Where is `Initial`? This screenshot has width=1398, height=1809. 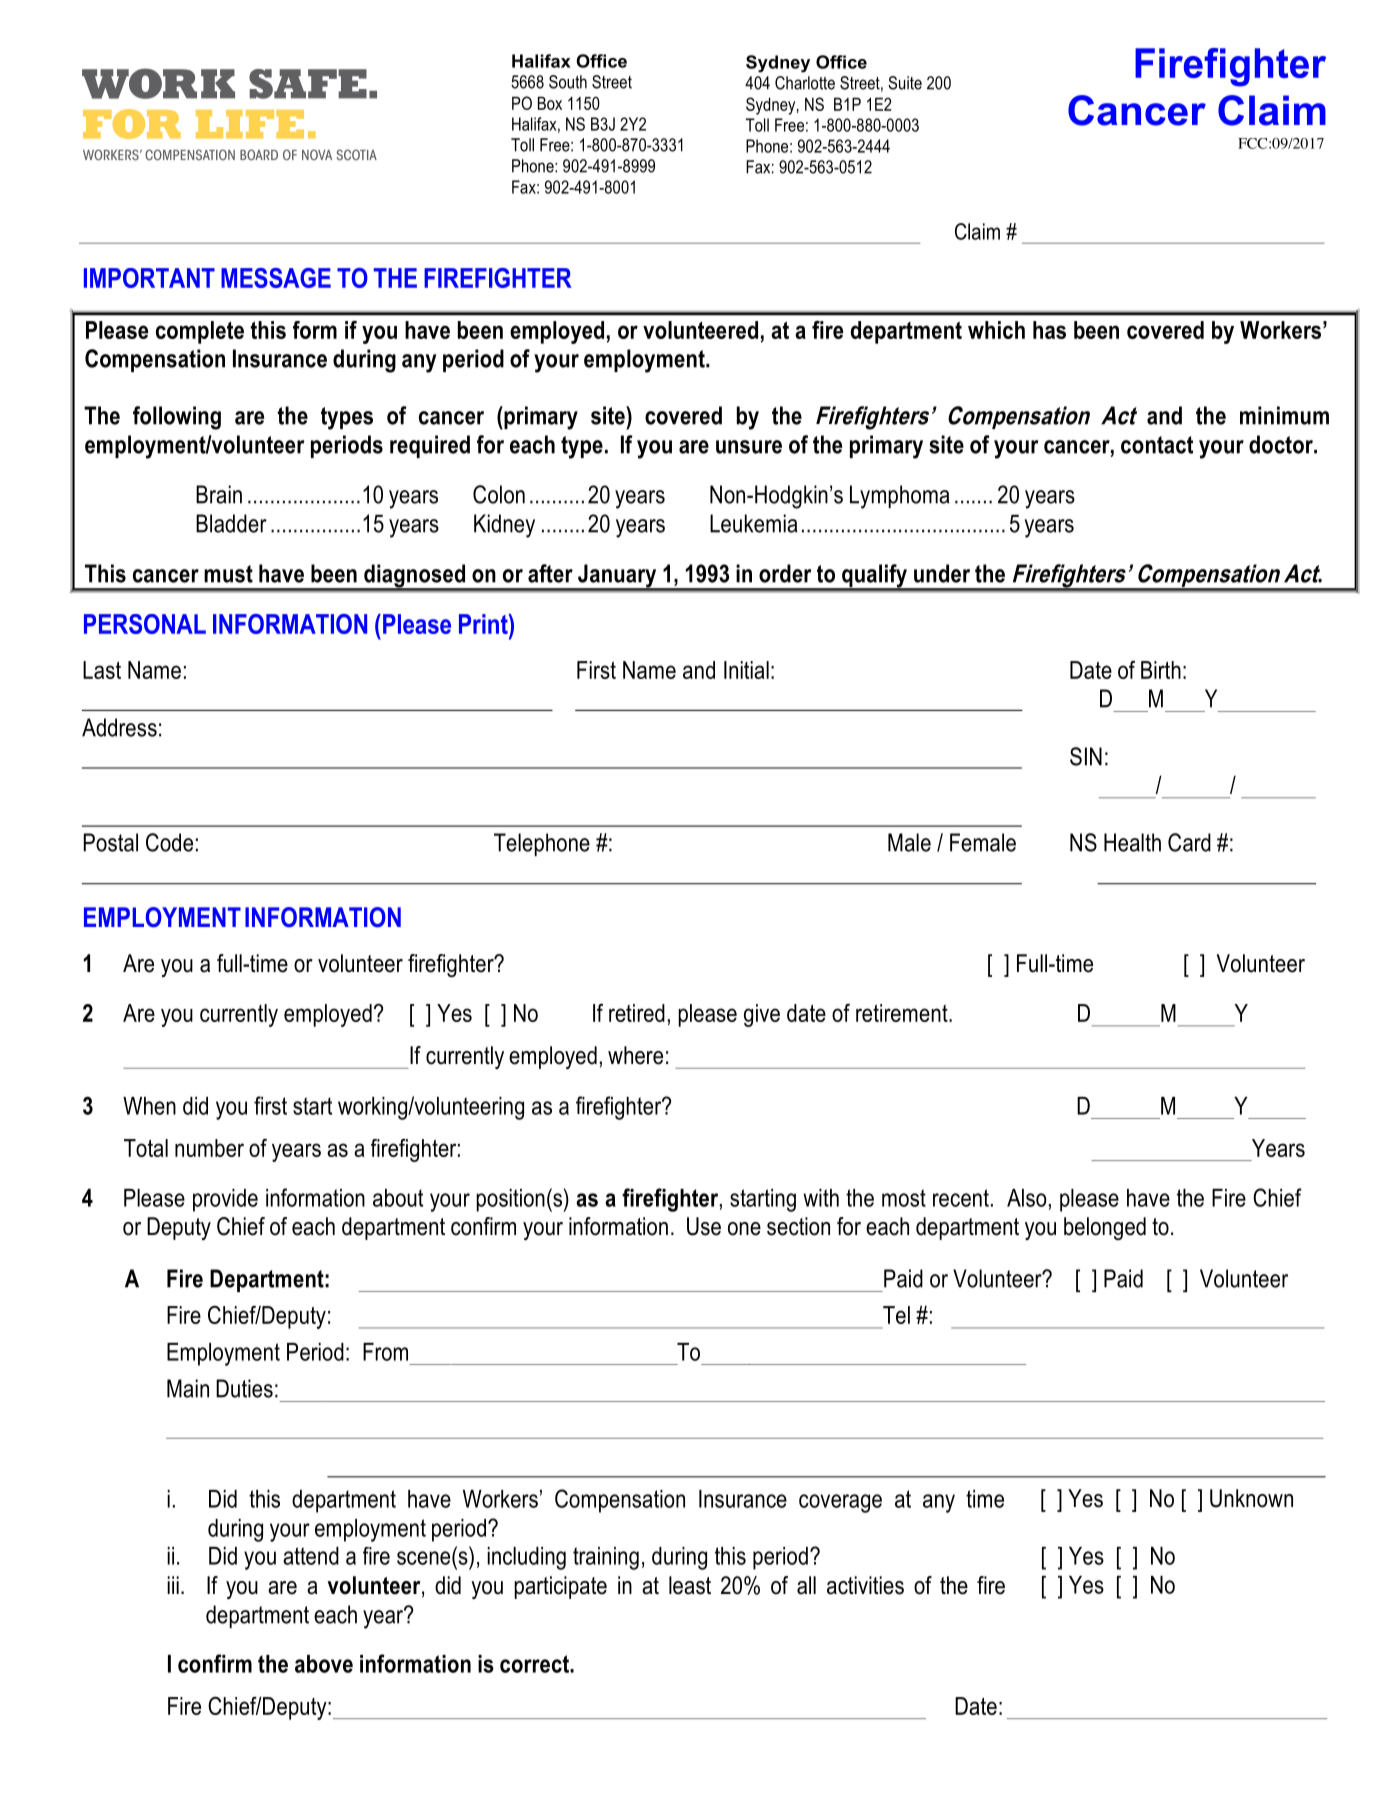
Initial is located at coordinates (746, 670).
